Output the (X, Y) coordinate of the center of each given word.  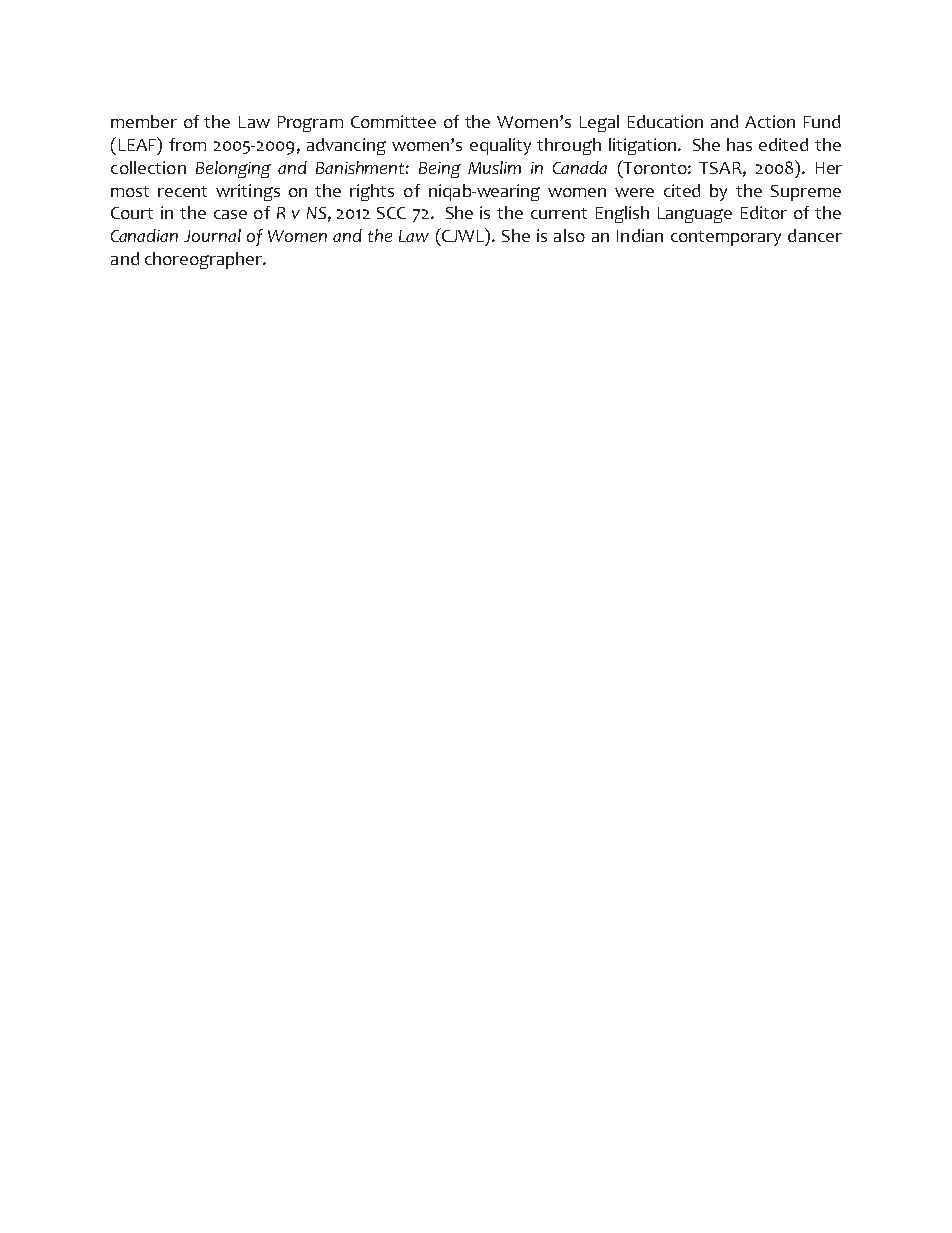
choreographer (205, 260)
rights (372, 192)
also (569, 235)
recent (182, 191)
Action (770, 121)
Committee (393, 121)
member (144, 121)
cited (682, 190)
